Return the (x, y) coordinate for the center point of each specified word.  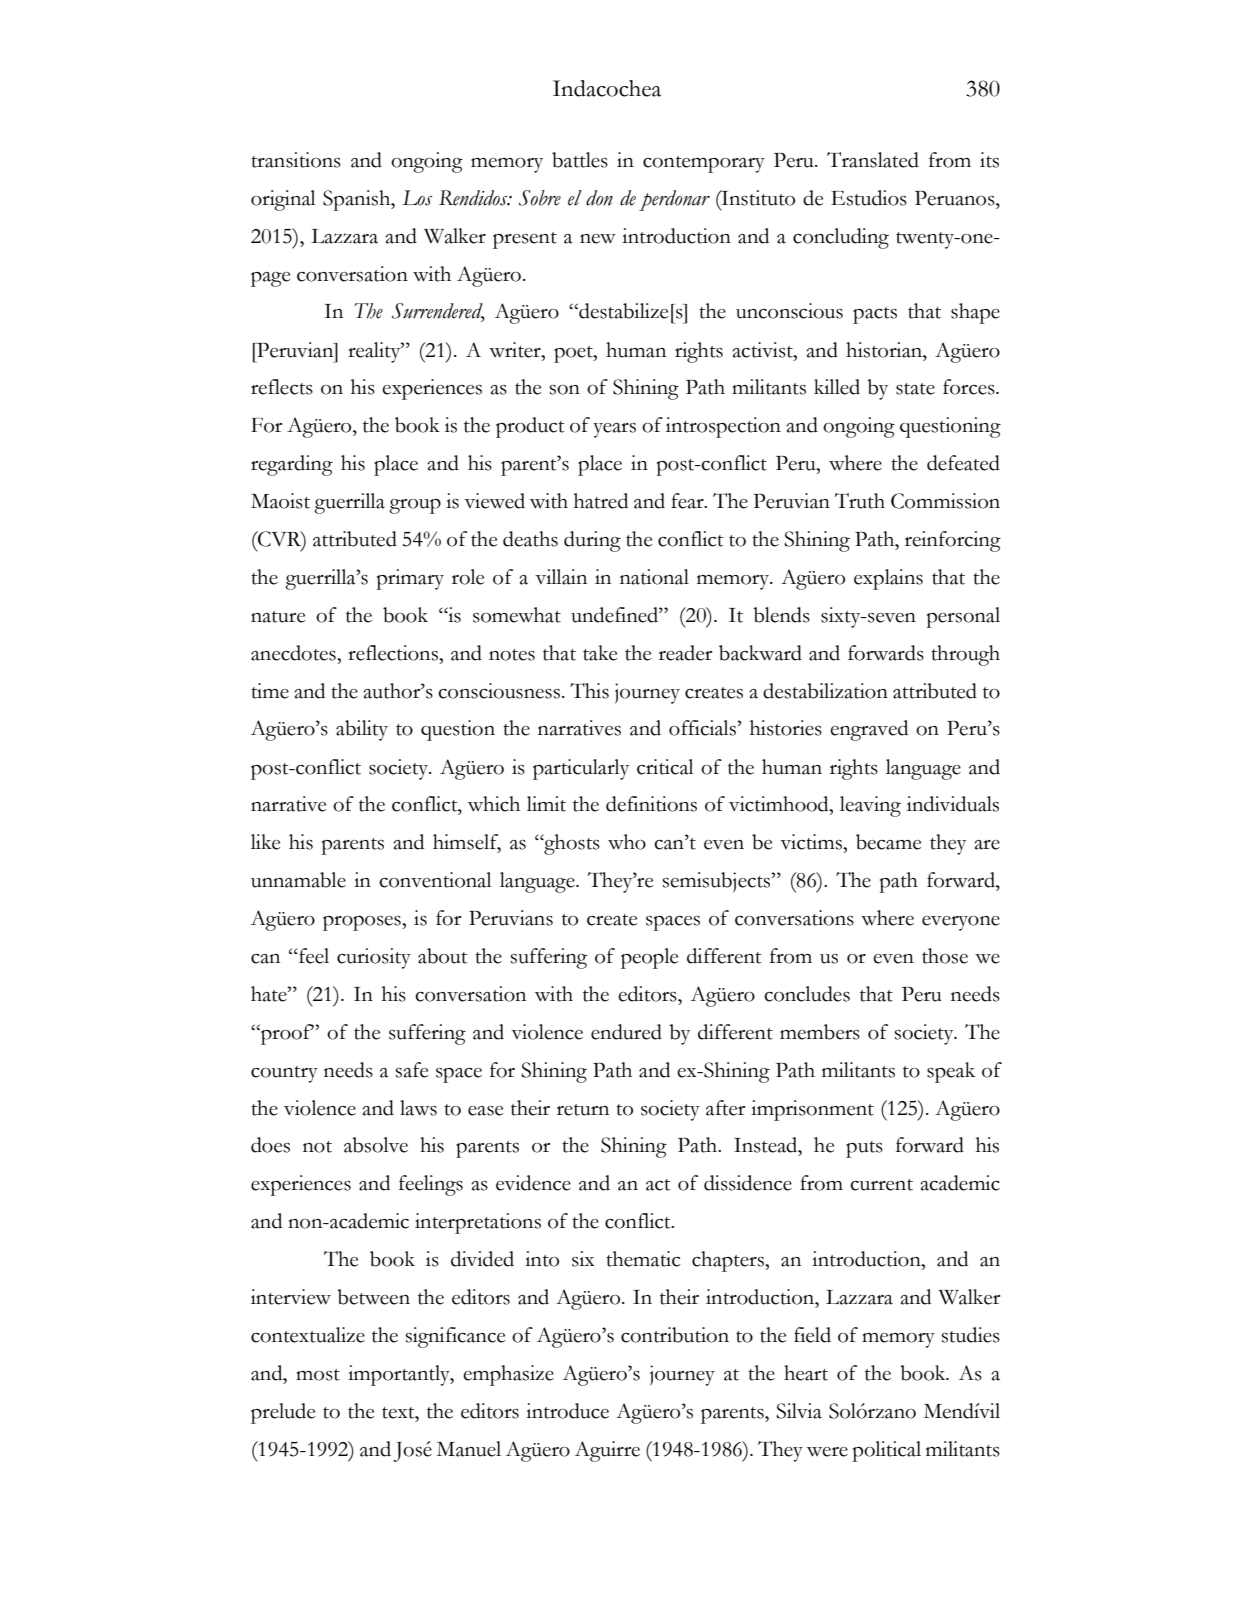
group (415, 506)
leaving (870, 806)
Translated (873, 160)
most (318, 1375)
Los (417, 198)
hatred (601, 501)
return (583, 1110)
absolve (376, 1145)
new (598, 239)
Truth (860, 501)
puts (864, 1149)
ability (362, 730)
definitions (651, 804)
